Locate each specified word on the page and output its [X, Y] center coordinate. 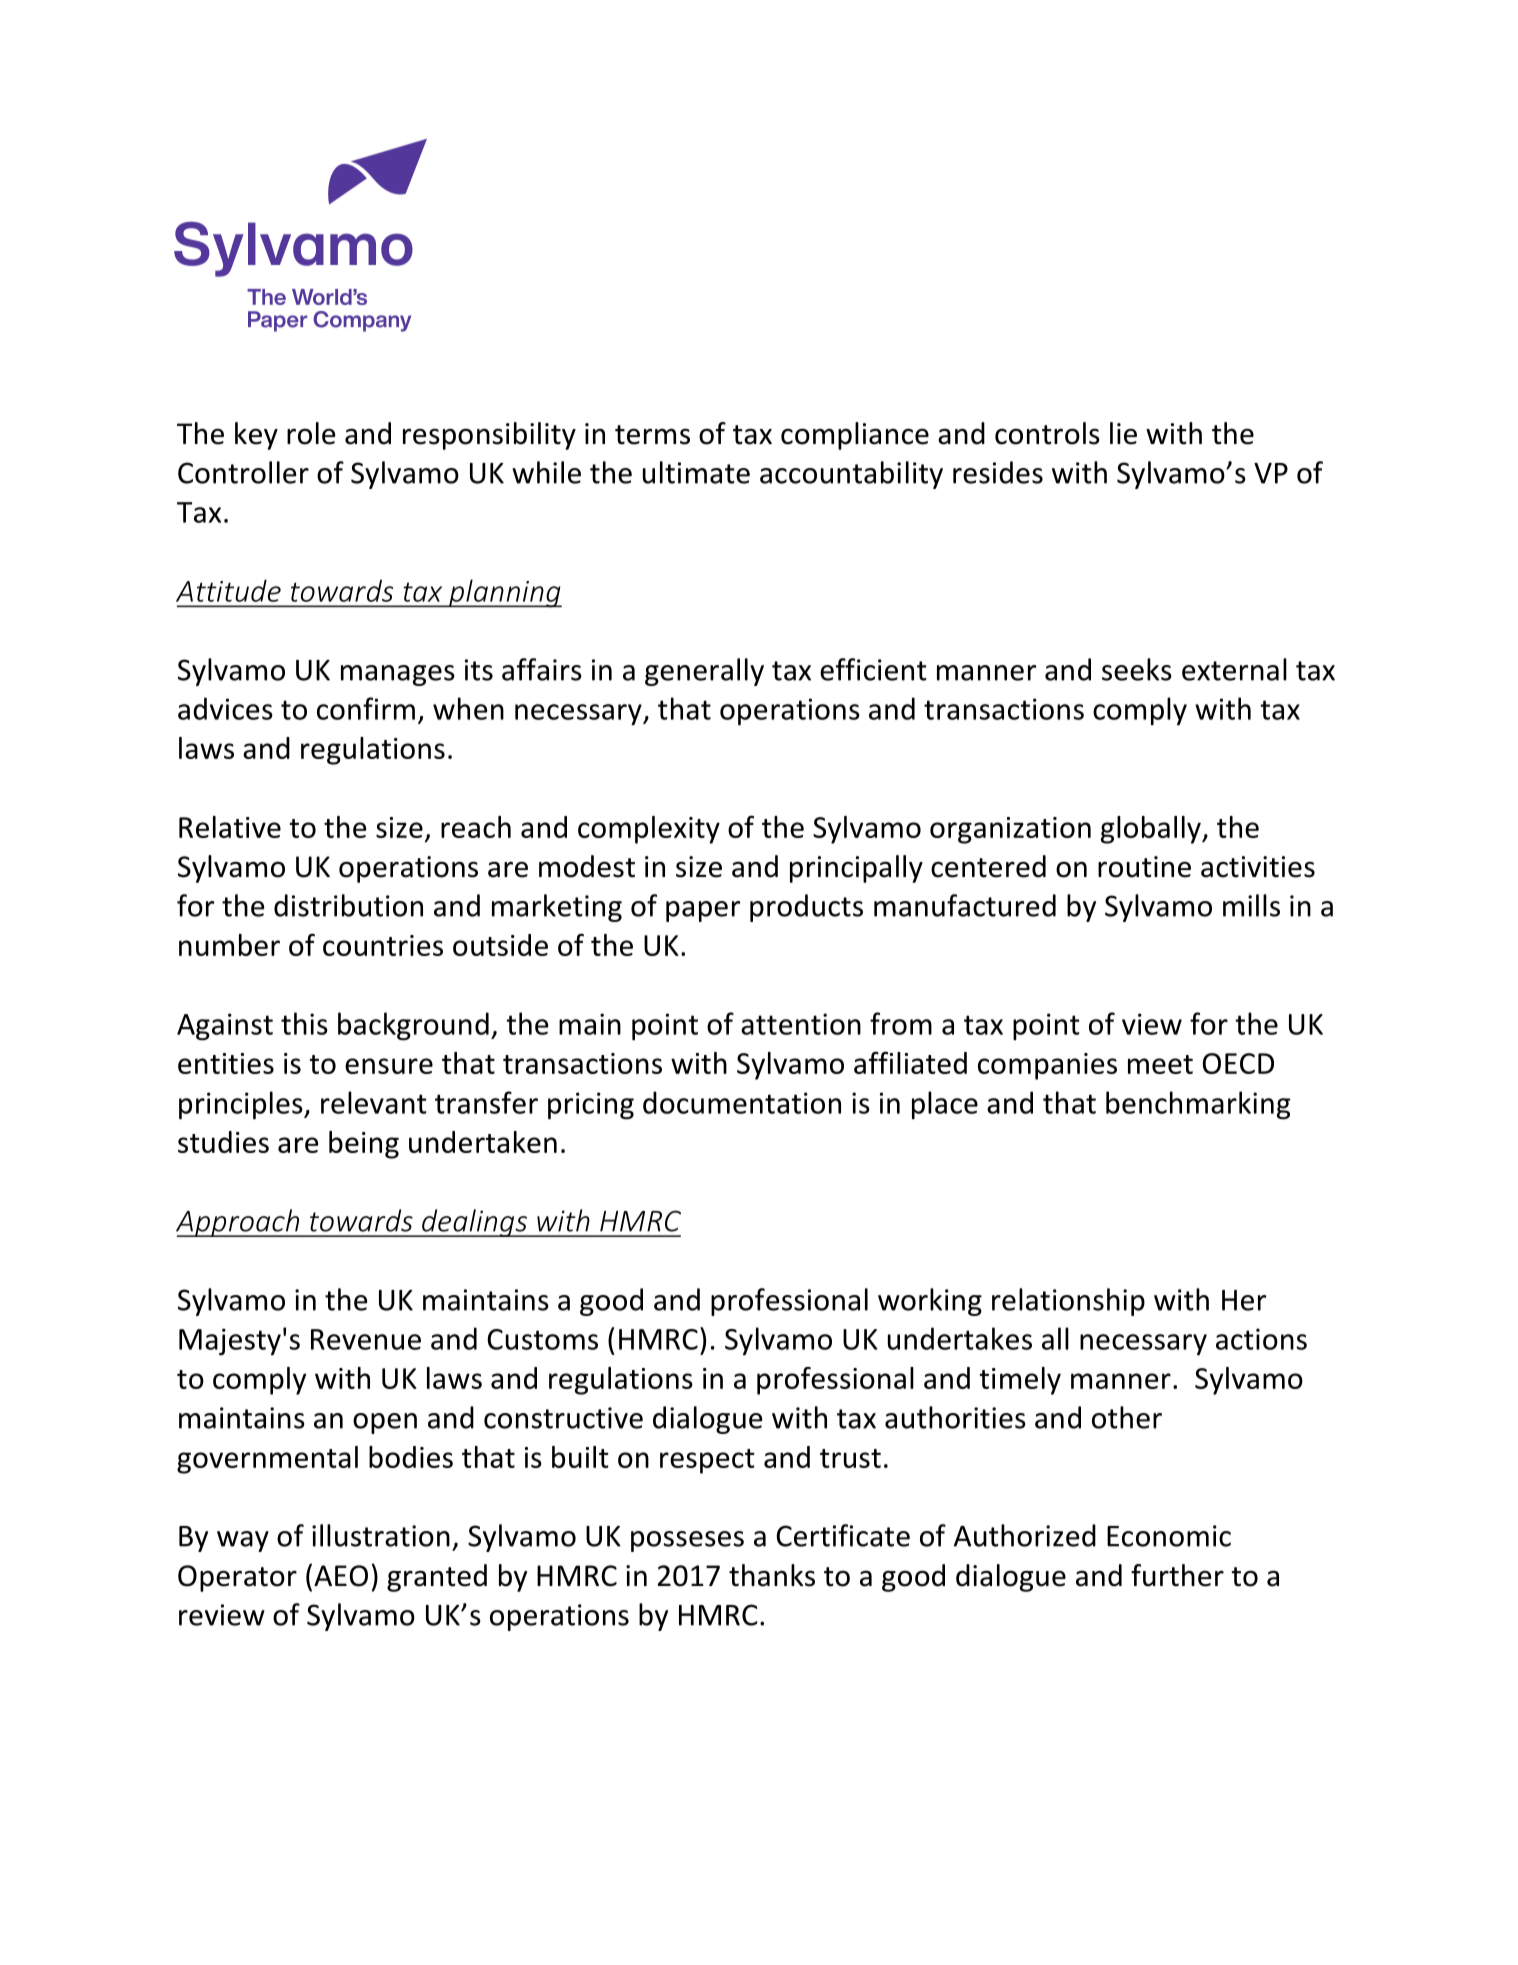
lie [1123, 433]
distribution [348, 905]
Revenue [366, 1339]
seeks [1137, 669]
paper [703, 911]
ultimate [696, 472]
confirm [366, 708]
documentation [742, 1102]
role [311, 433]
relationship [1068, 1302]
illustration [381, 1535]
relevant [374, 1102]
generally [704, 672]
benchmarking [1198, 1105]
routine [1144, 867]
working [930, 1302]
